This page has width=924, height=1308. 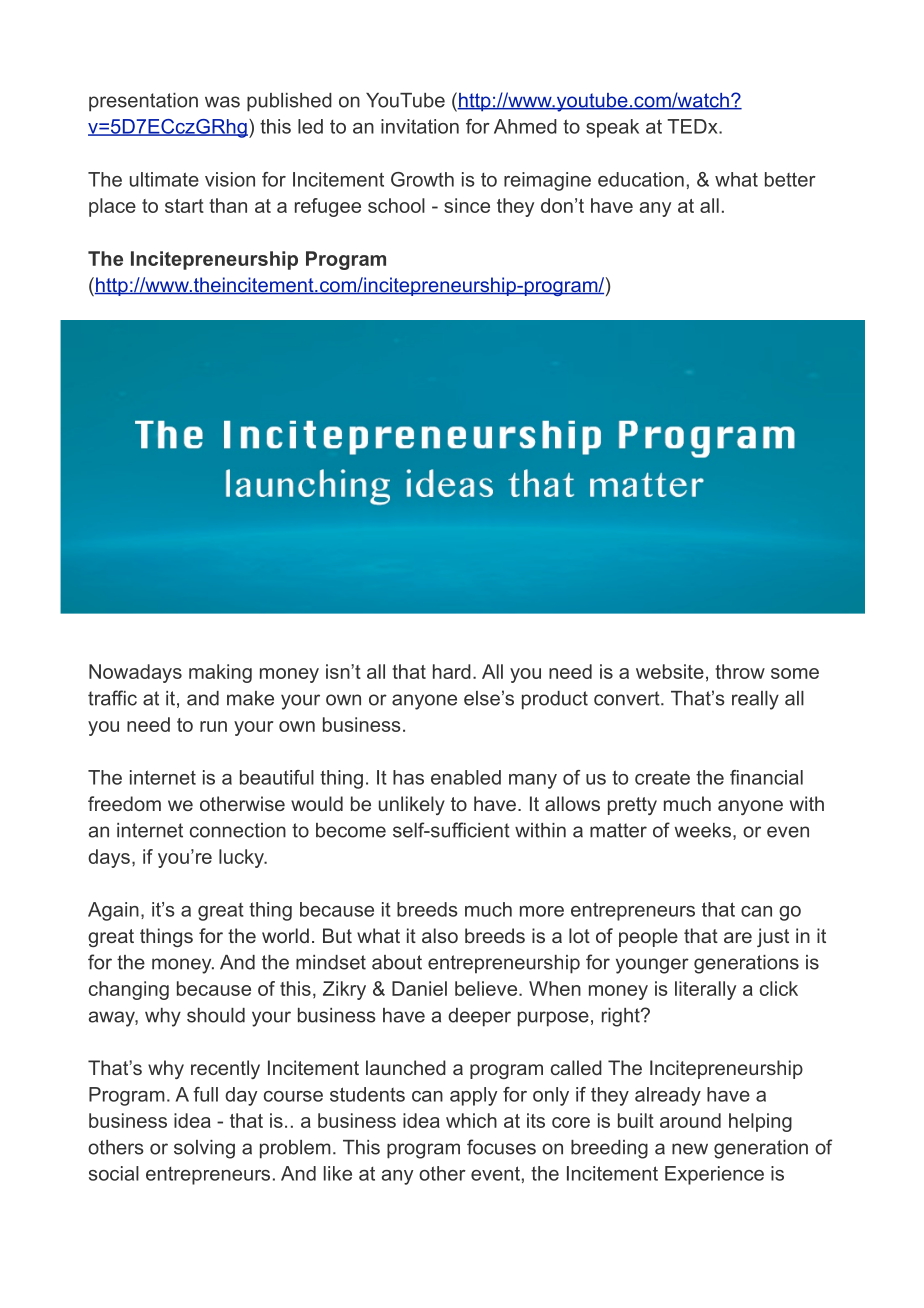 What do you see at coordinates (452, 671) in the page?
I see `hard` at bounding box center [452, 671].
